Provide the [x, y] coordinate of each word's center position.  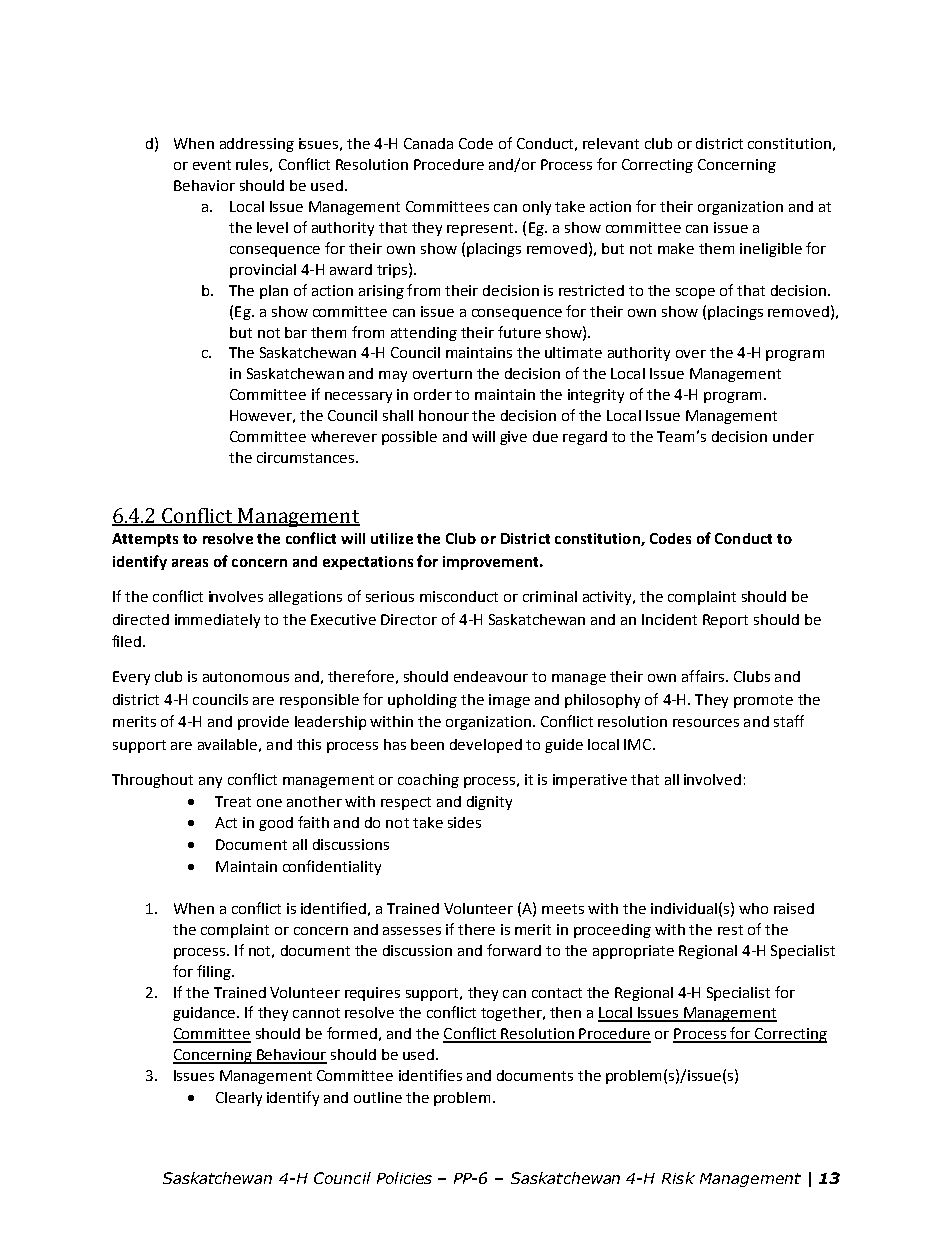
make [676, 248]
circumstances [307, 457]
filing [215, 972]
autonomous [246, 677]
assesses [412, 931]
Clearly [239, 1099]
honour [444, 415]
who [753, 908]
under [793, 436]
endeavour [491, 676]
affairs [703, 676]
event [212, 165]
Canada [428, 143]
